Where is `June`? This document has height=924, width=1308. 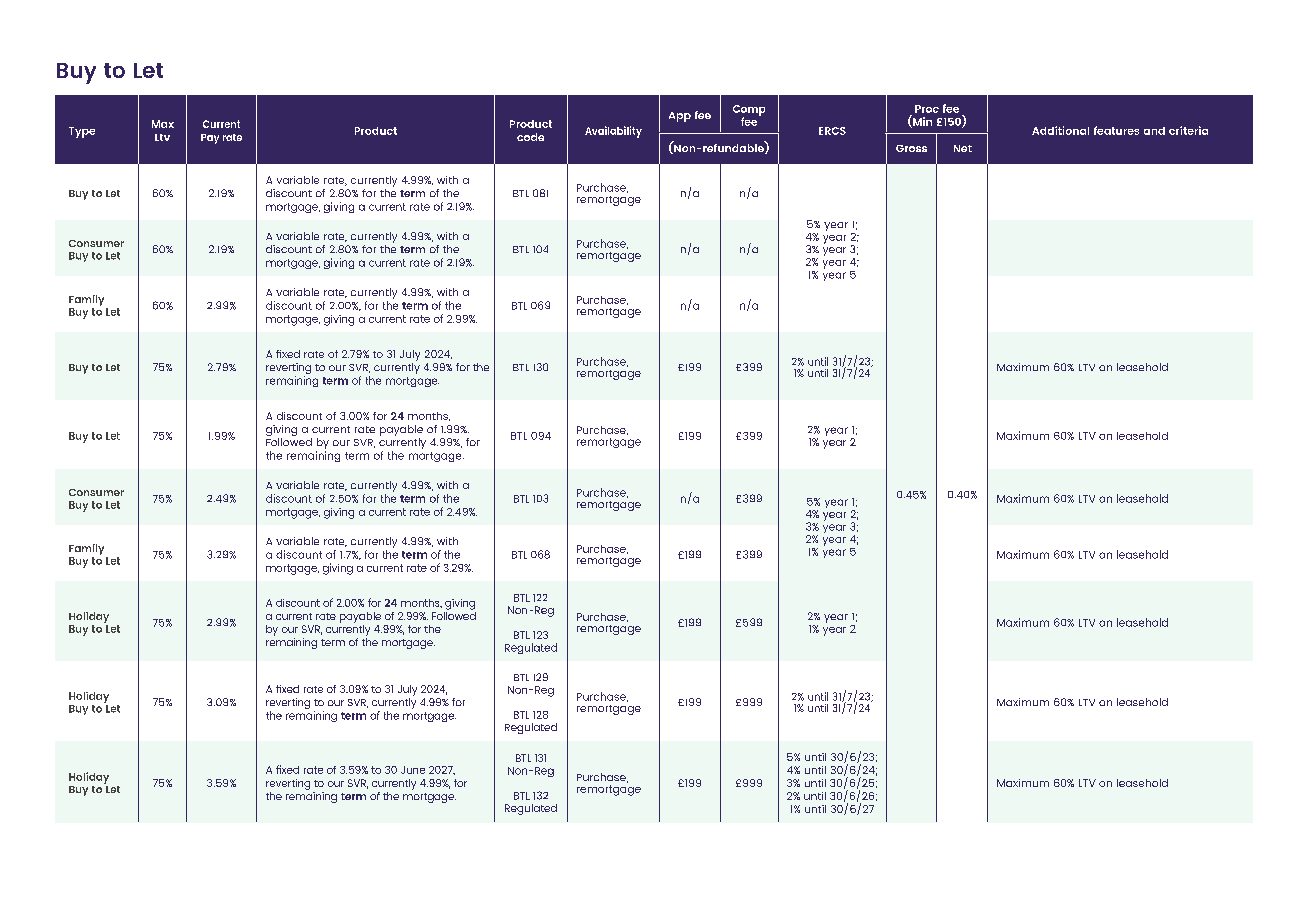
June is located at coordinates (413, 770).
